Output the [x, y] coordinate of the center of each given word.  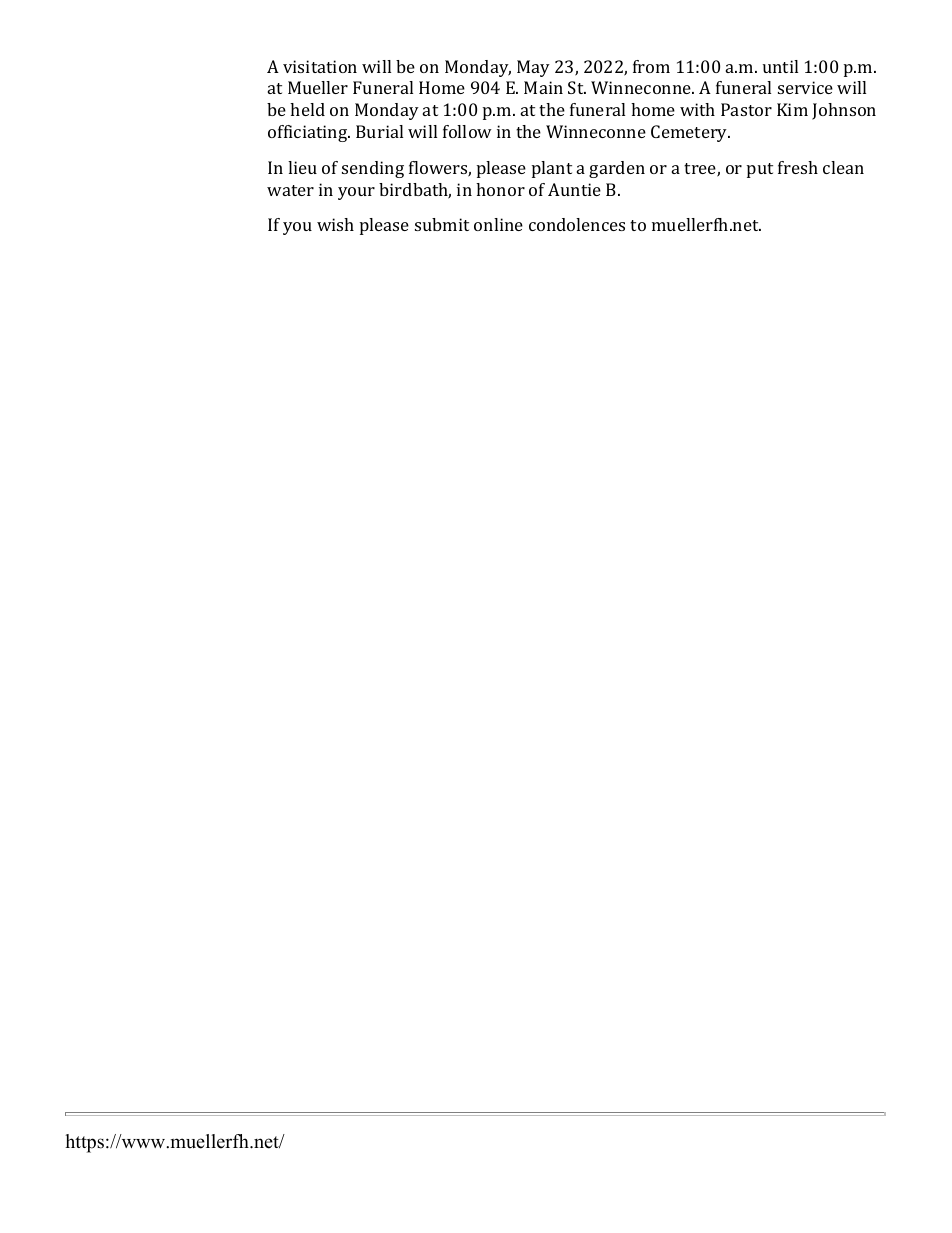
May [533, 68]
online [498, 224]
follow [467, 131]
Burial [379, 131]
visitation [320, 66]
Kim [792, 109]
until [780, 66]
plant [552, 169]
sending [373, 169]
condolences [577, 224]
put [760, 170]
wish [335, 224]
